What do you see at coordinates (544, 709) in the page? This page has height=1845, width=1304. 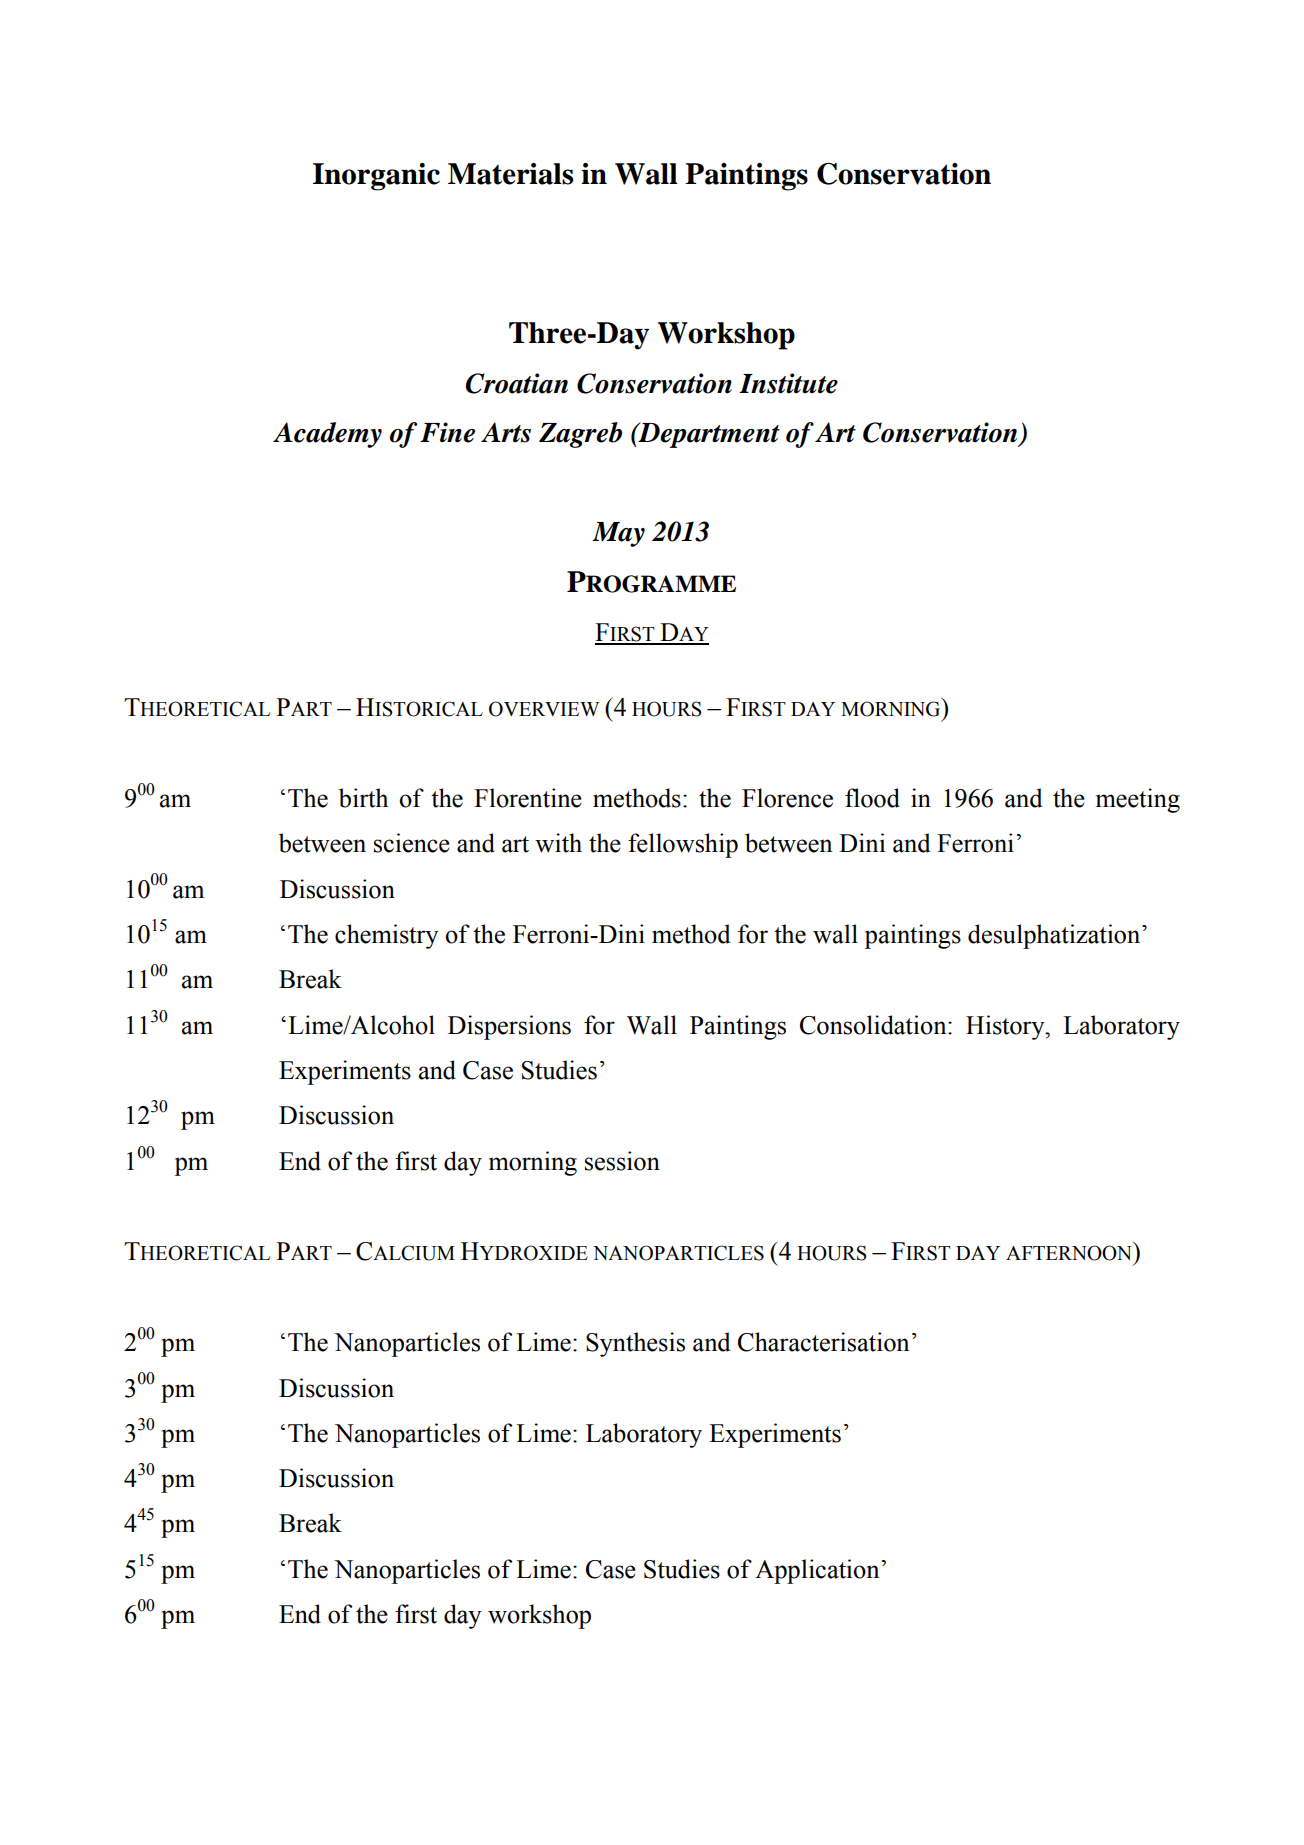 I see `OVERVIEW` at bounding box center [544, 709].
